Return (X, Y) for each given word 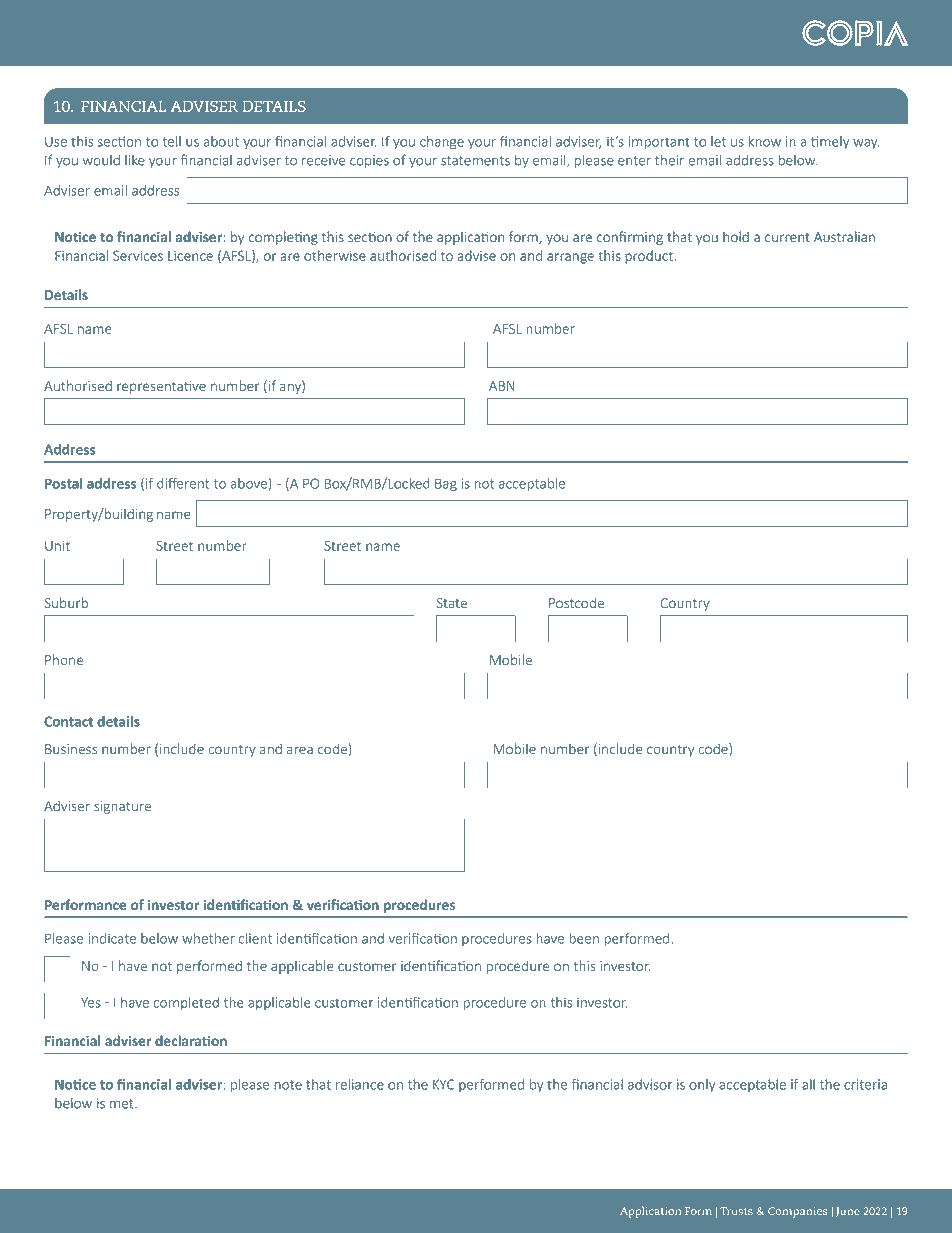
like (135, 160)
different (183, 483)
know (764, 141)
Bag (446, 485)
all (808, 1084)
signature (122, 807)
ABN (502, 386)
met (123, 1104)
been (584, 938)
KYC (443, 1084)
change (442, 143)
